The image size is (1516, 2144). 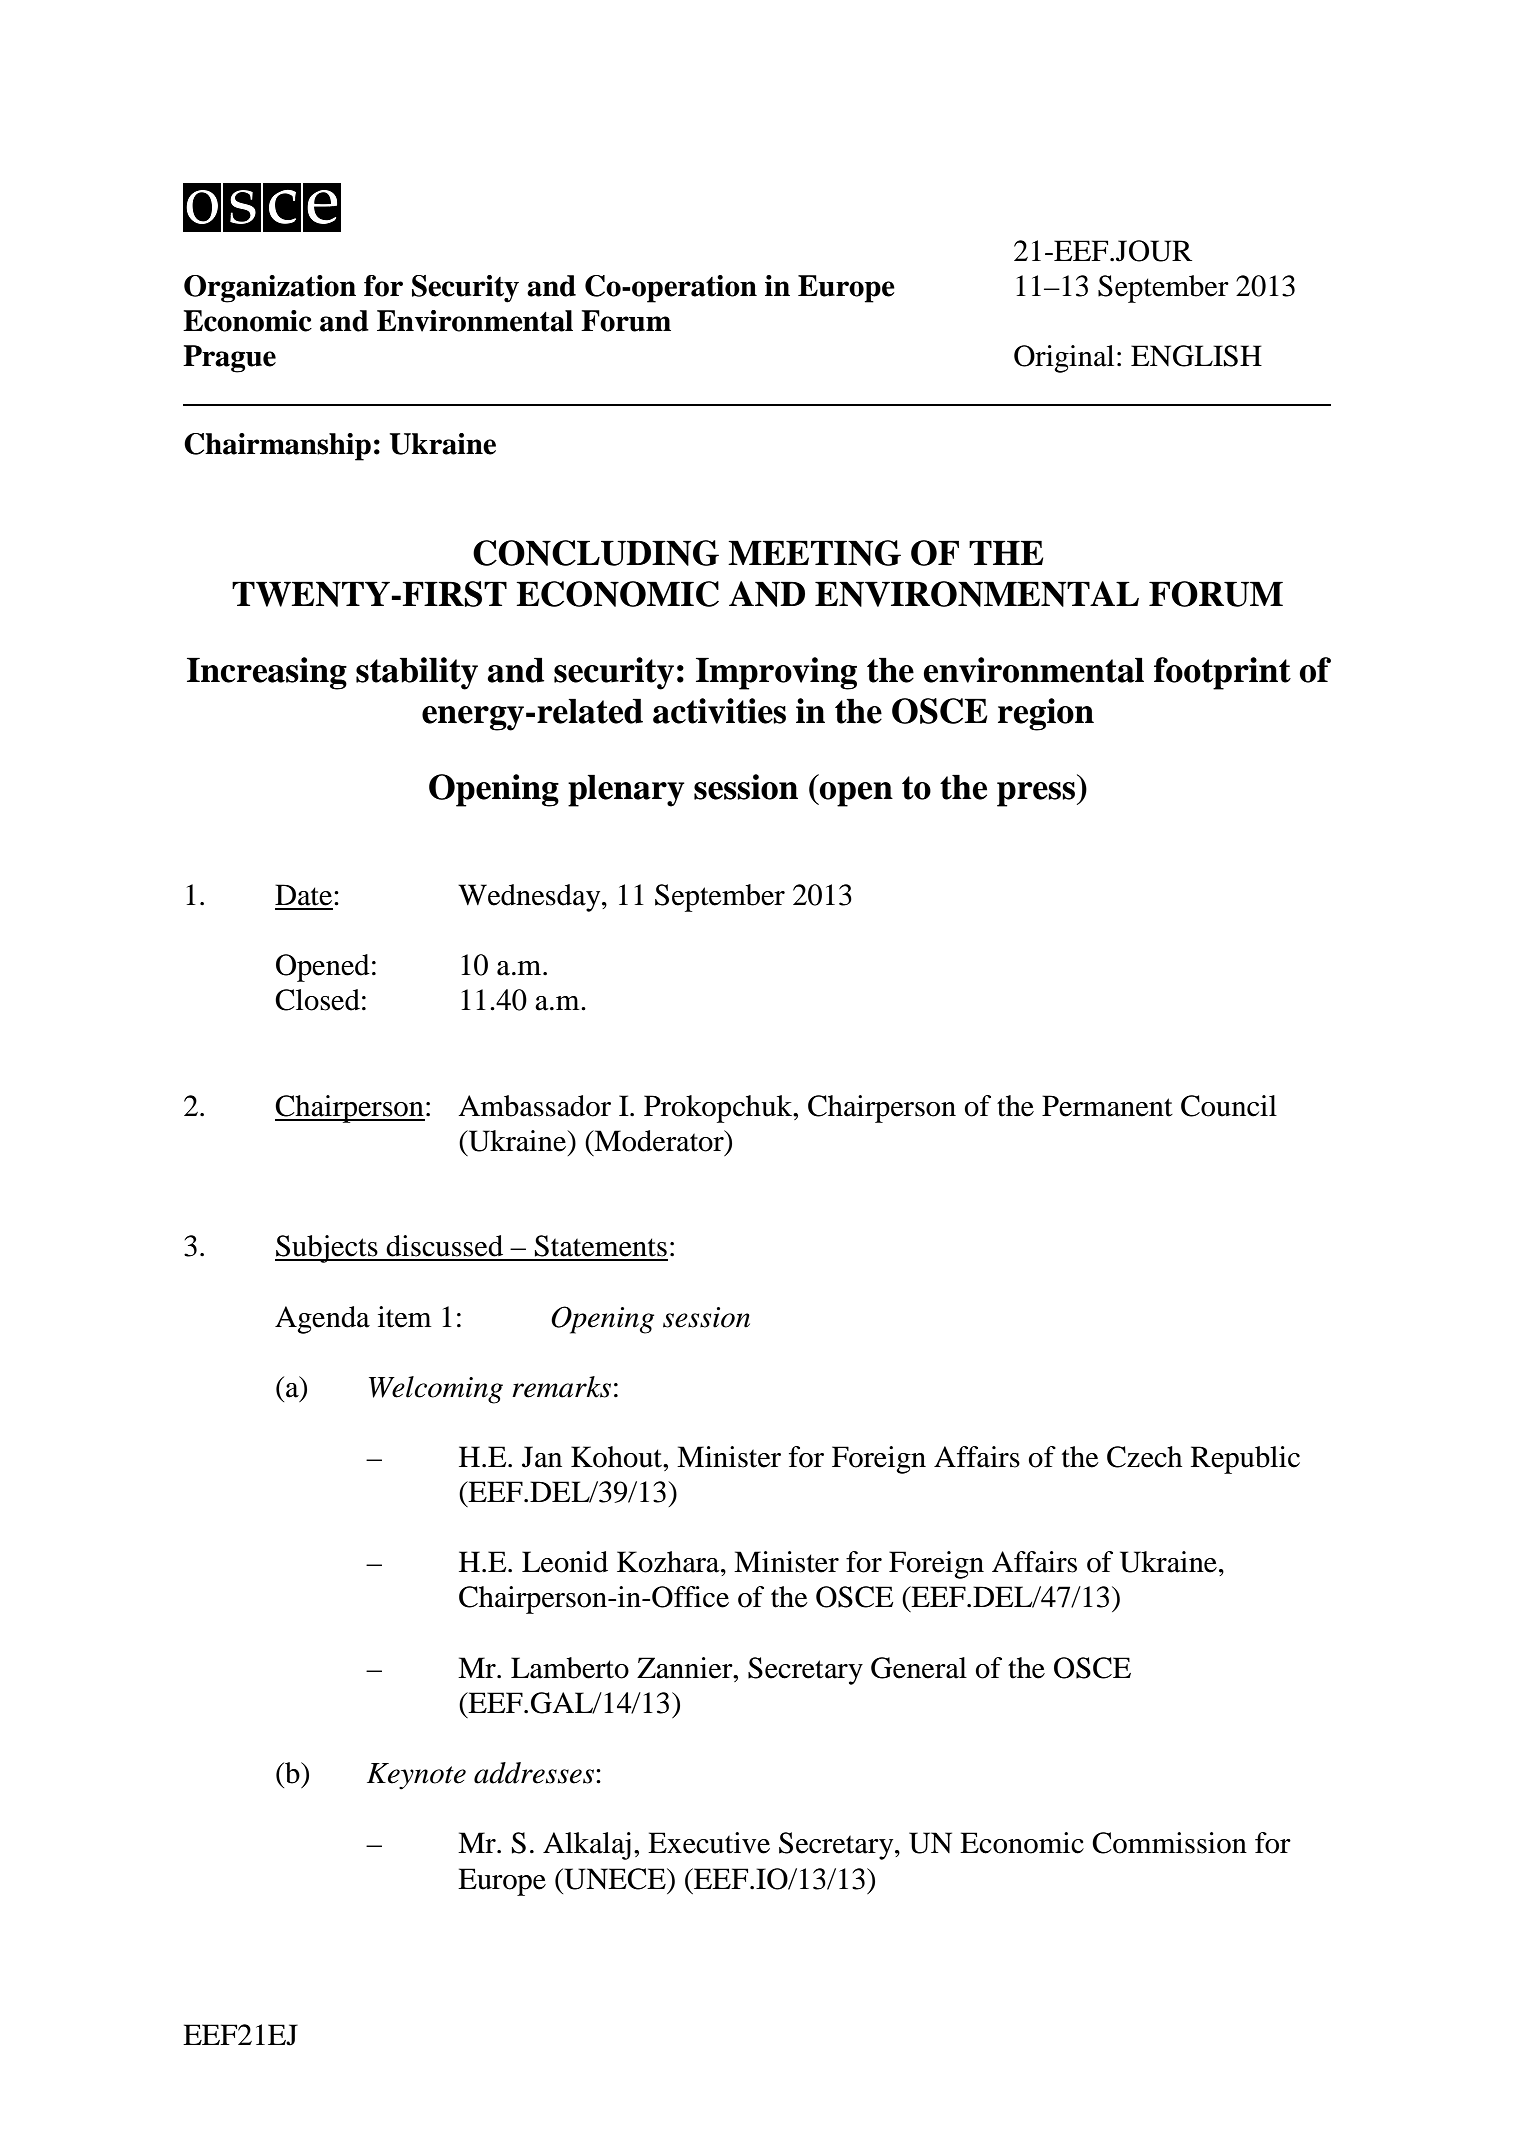 What do you see at coordinates (416, 1776) in the document?
I see `Keynote` at bounding box center [416, 1776].
